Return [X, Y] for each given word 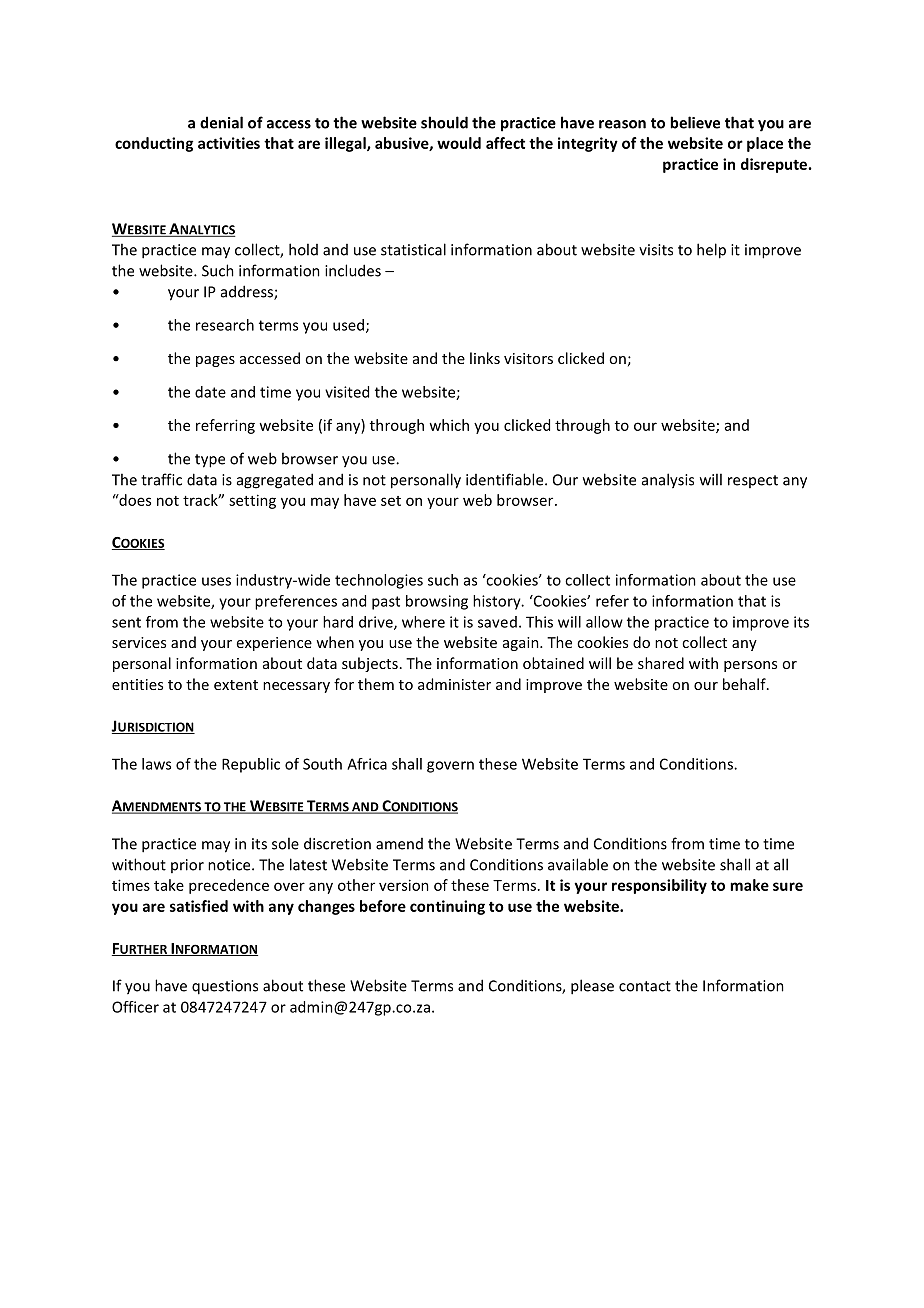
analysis [668, 481]
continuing [447, 907]
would [459, 143]
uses [216, 581]
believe [695, 122]
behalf [745, 684]
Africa [367, 764]
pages [215, 361]
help [711, 251]
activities [229, 143]
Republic [251, 765]
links [485, 358]
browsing [437, 602]
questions [225, 987]
